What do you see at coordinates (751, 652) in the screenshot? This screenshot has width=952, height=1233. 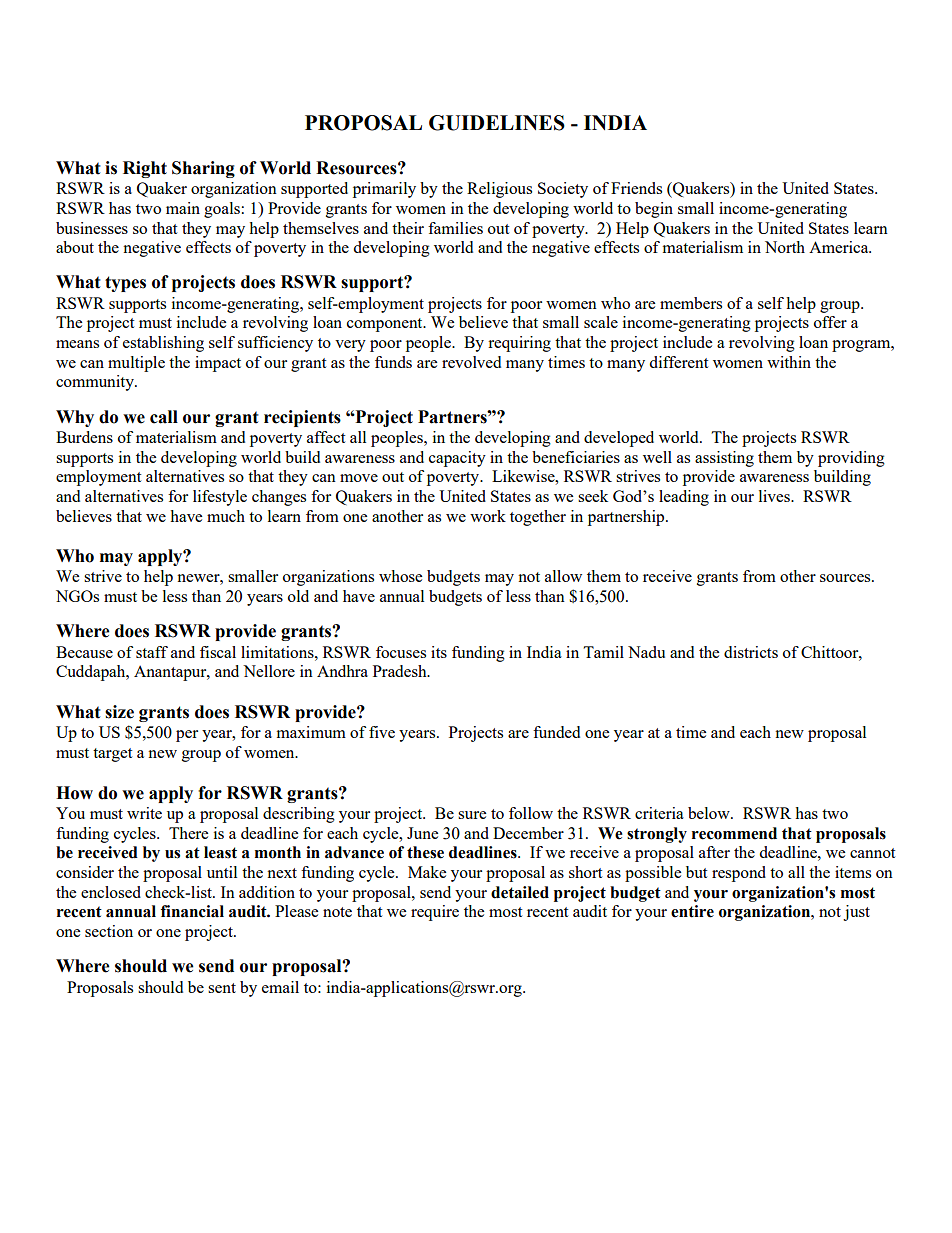 I see `districts` at bounding box center [751, 652].
